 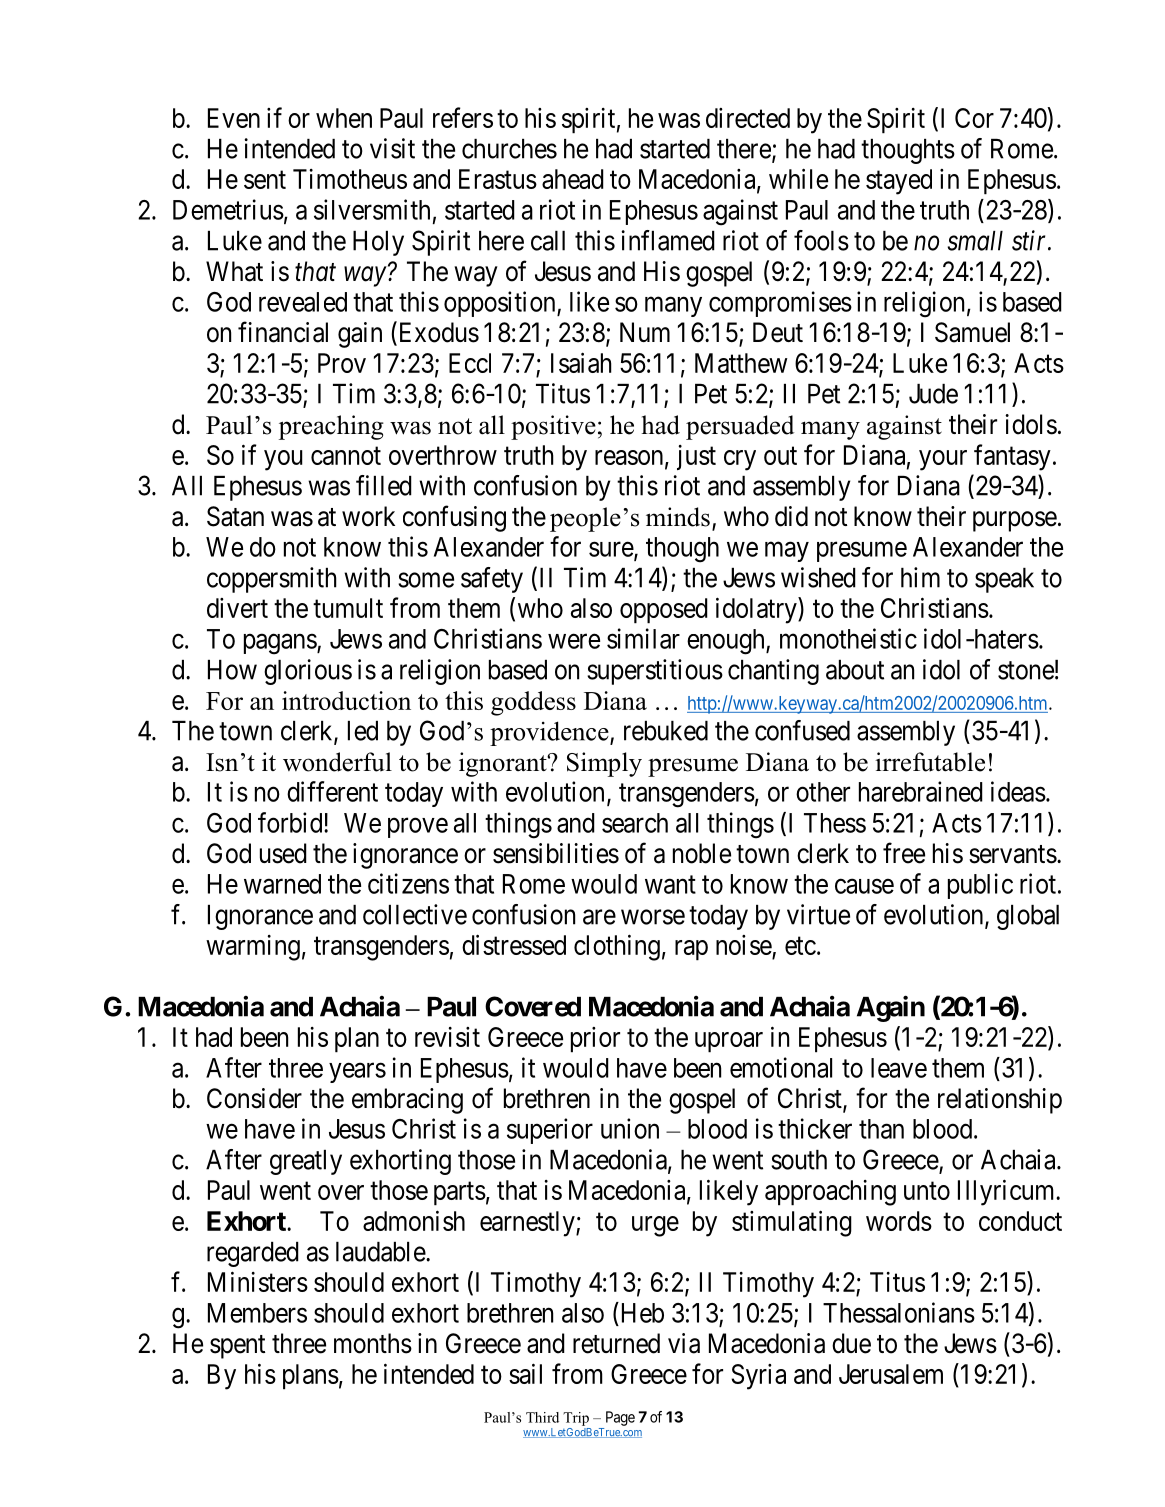 What do you see at coordinates (331, 427) in the screenshot?
I see `preaching` at bounding box center [331, 427].
